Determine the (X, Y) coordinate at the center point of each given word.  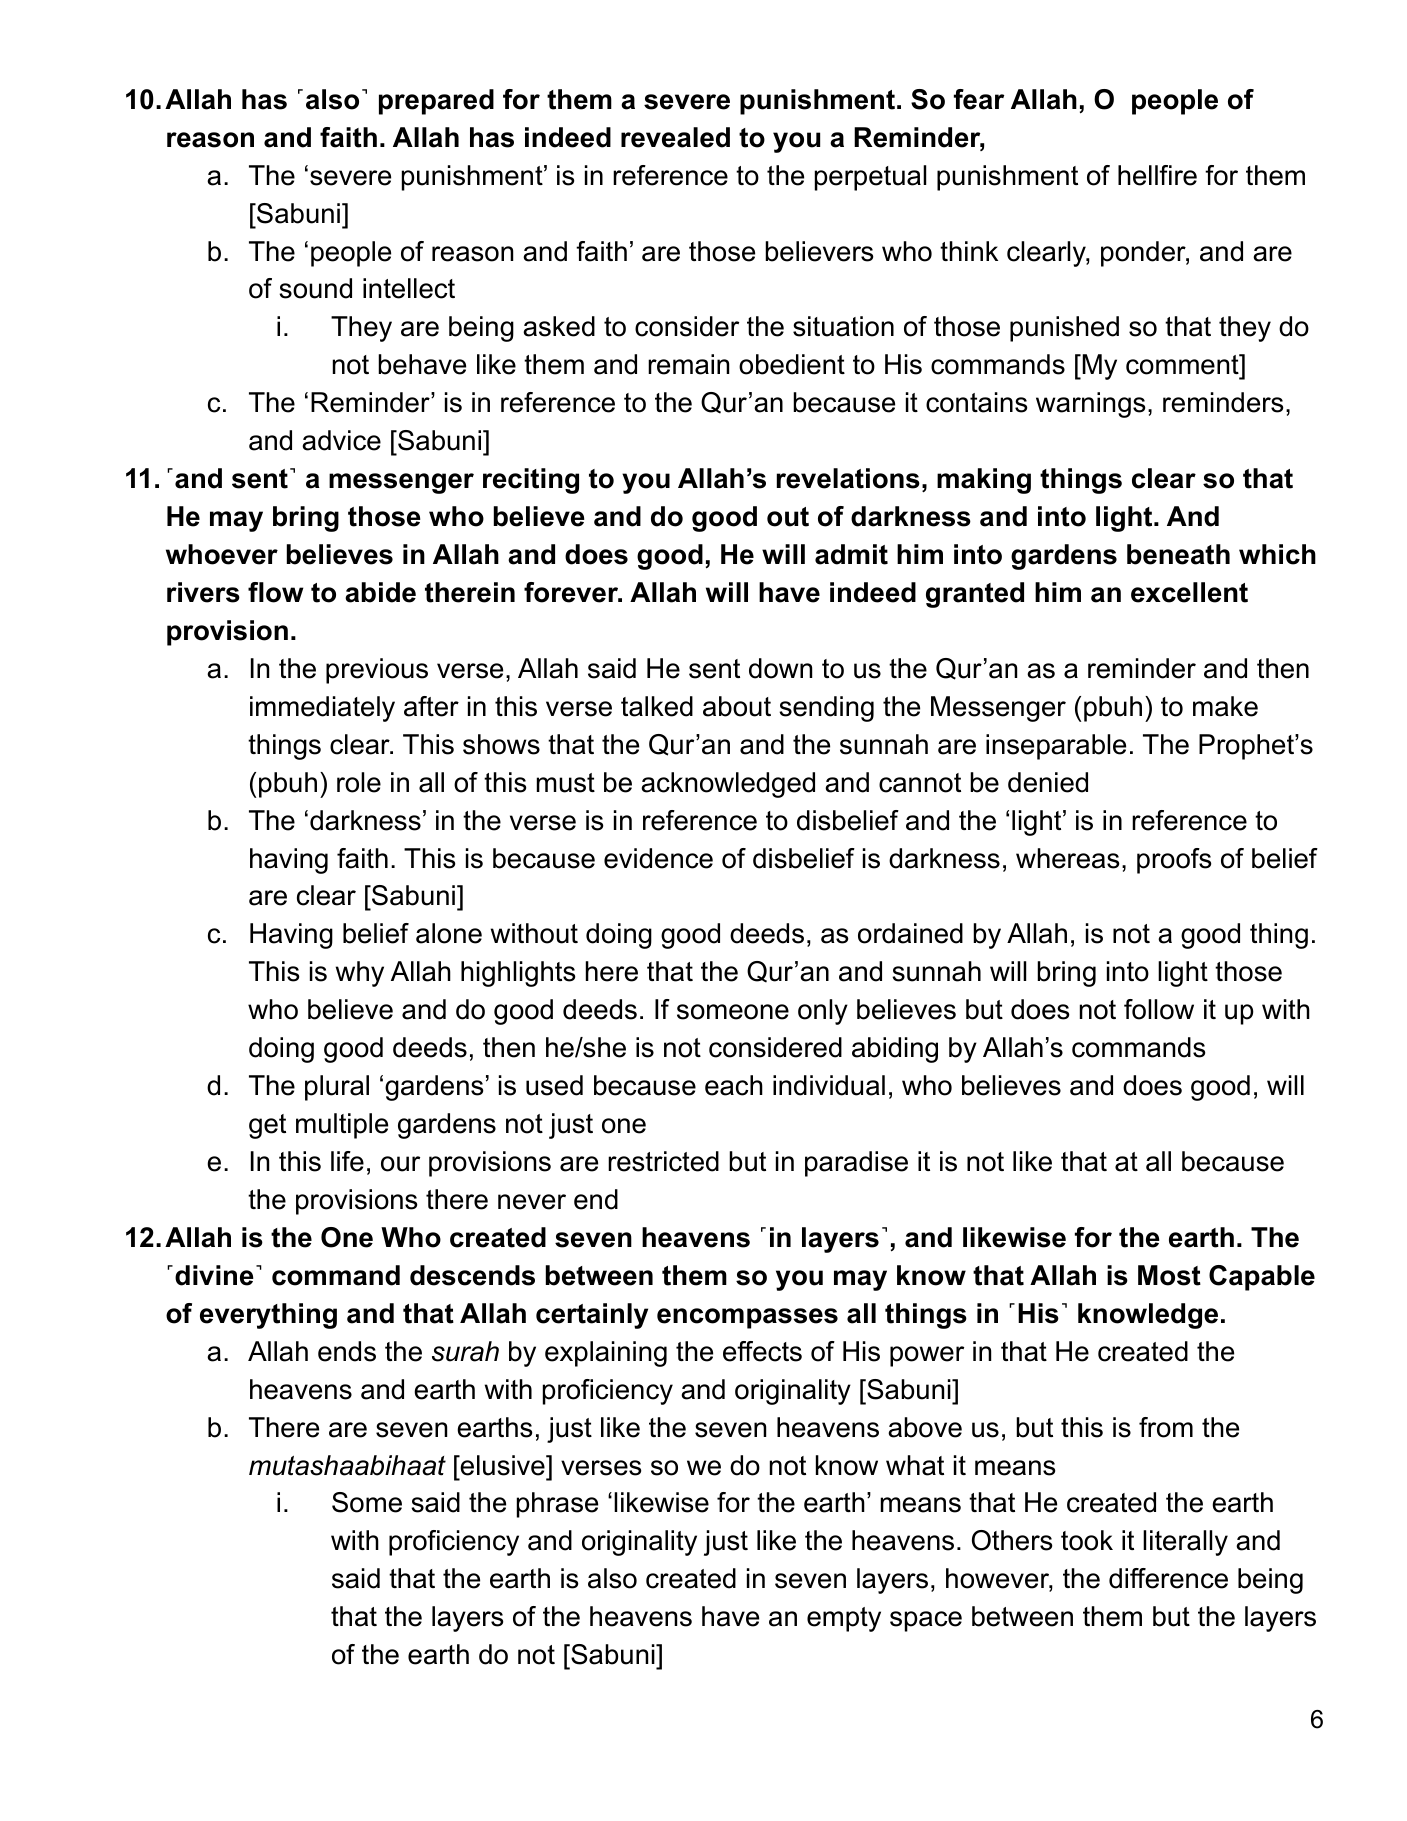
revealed (675, 137)
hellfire (1157, 175)
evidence (658, 858)
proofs (1174, 861)
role (359, 782)
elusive (502, 1465)
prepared (436, 102)
